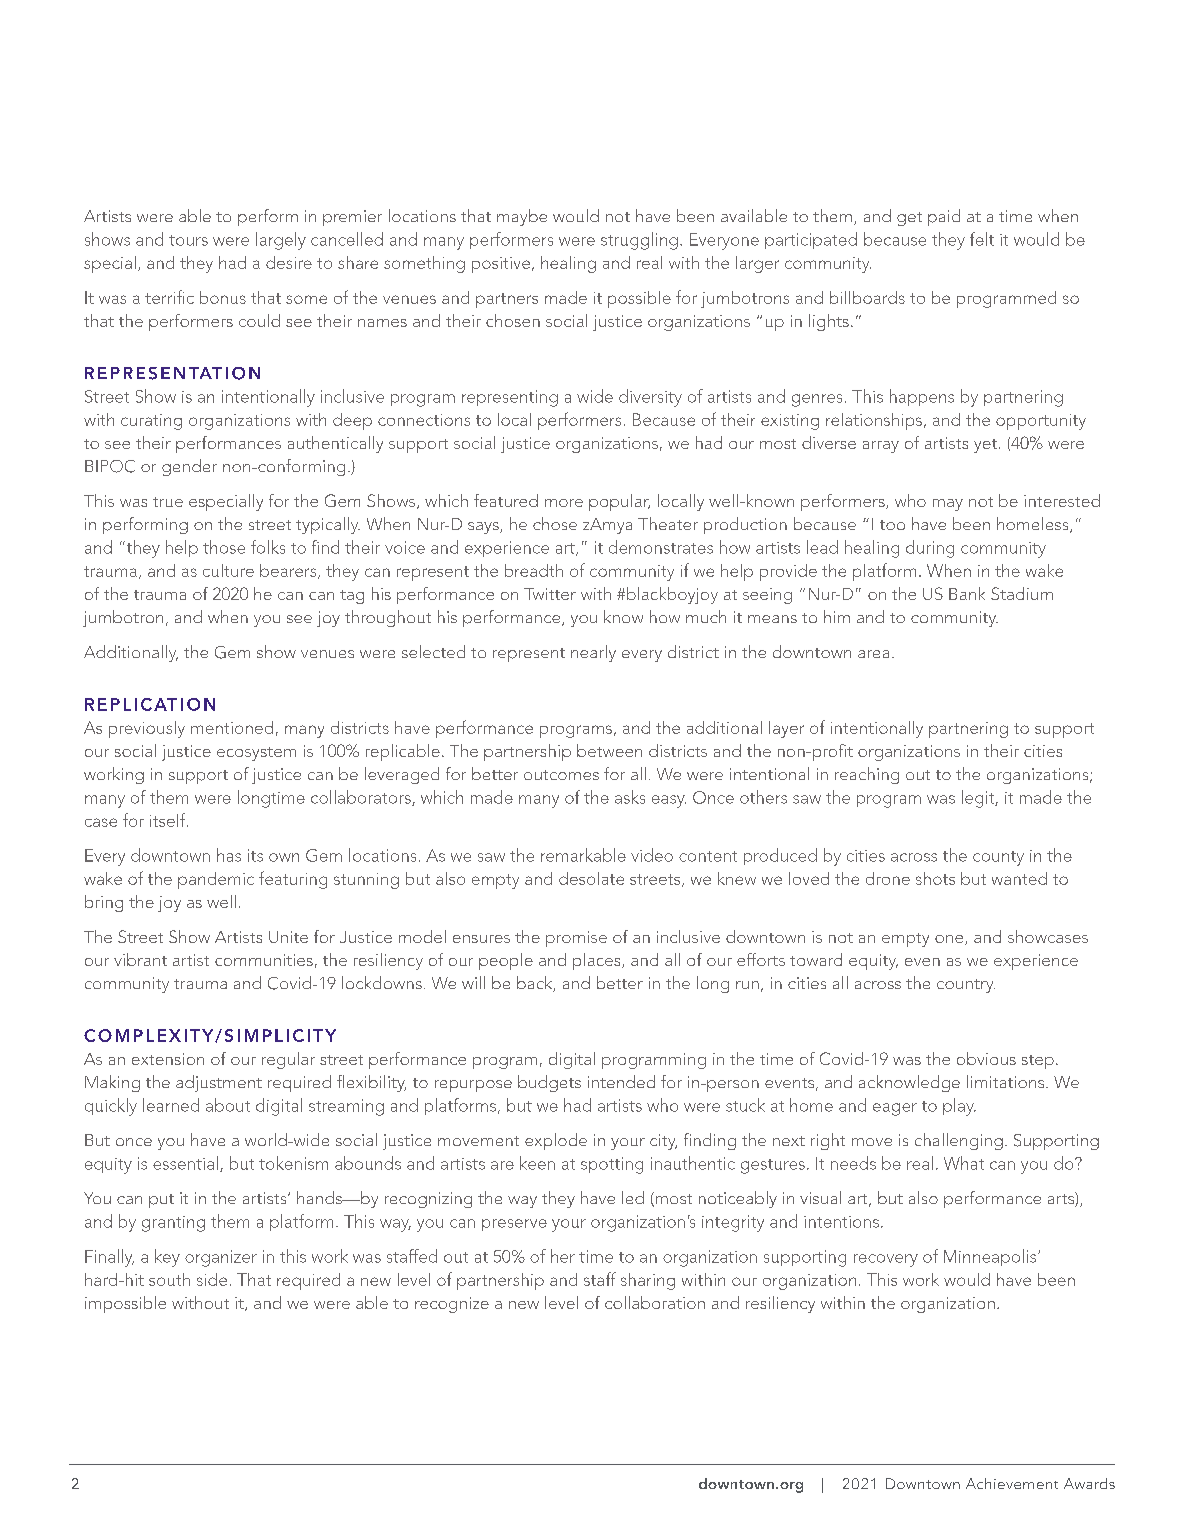 This image has height=1534, width=1185. What do you see at coordinates (264, 960) in the image?
I see `communities` at bounding box center [264, 960].
